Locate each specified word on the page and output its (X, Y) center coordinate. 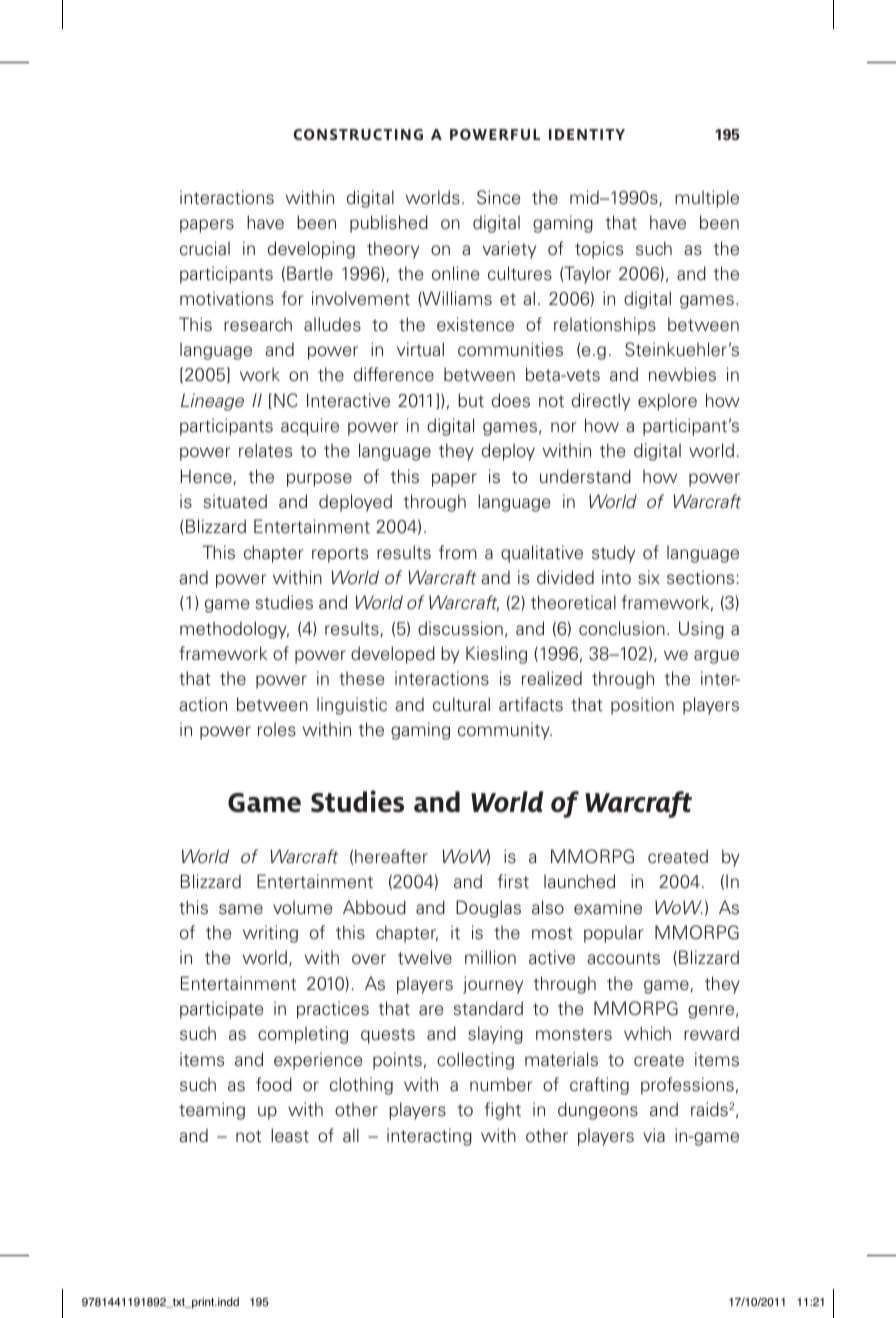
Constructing (358, 134)
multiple (707, 199)
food (274, 1084)
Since (498, 197)
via (654, 1135)
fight (502, 1111)
